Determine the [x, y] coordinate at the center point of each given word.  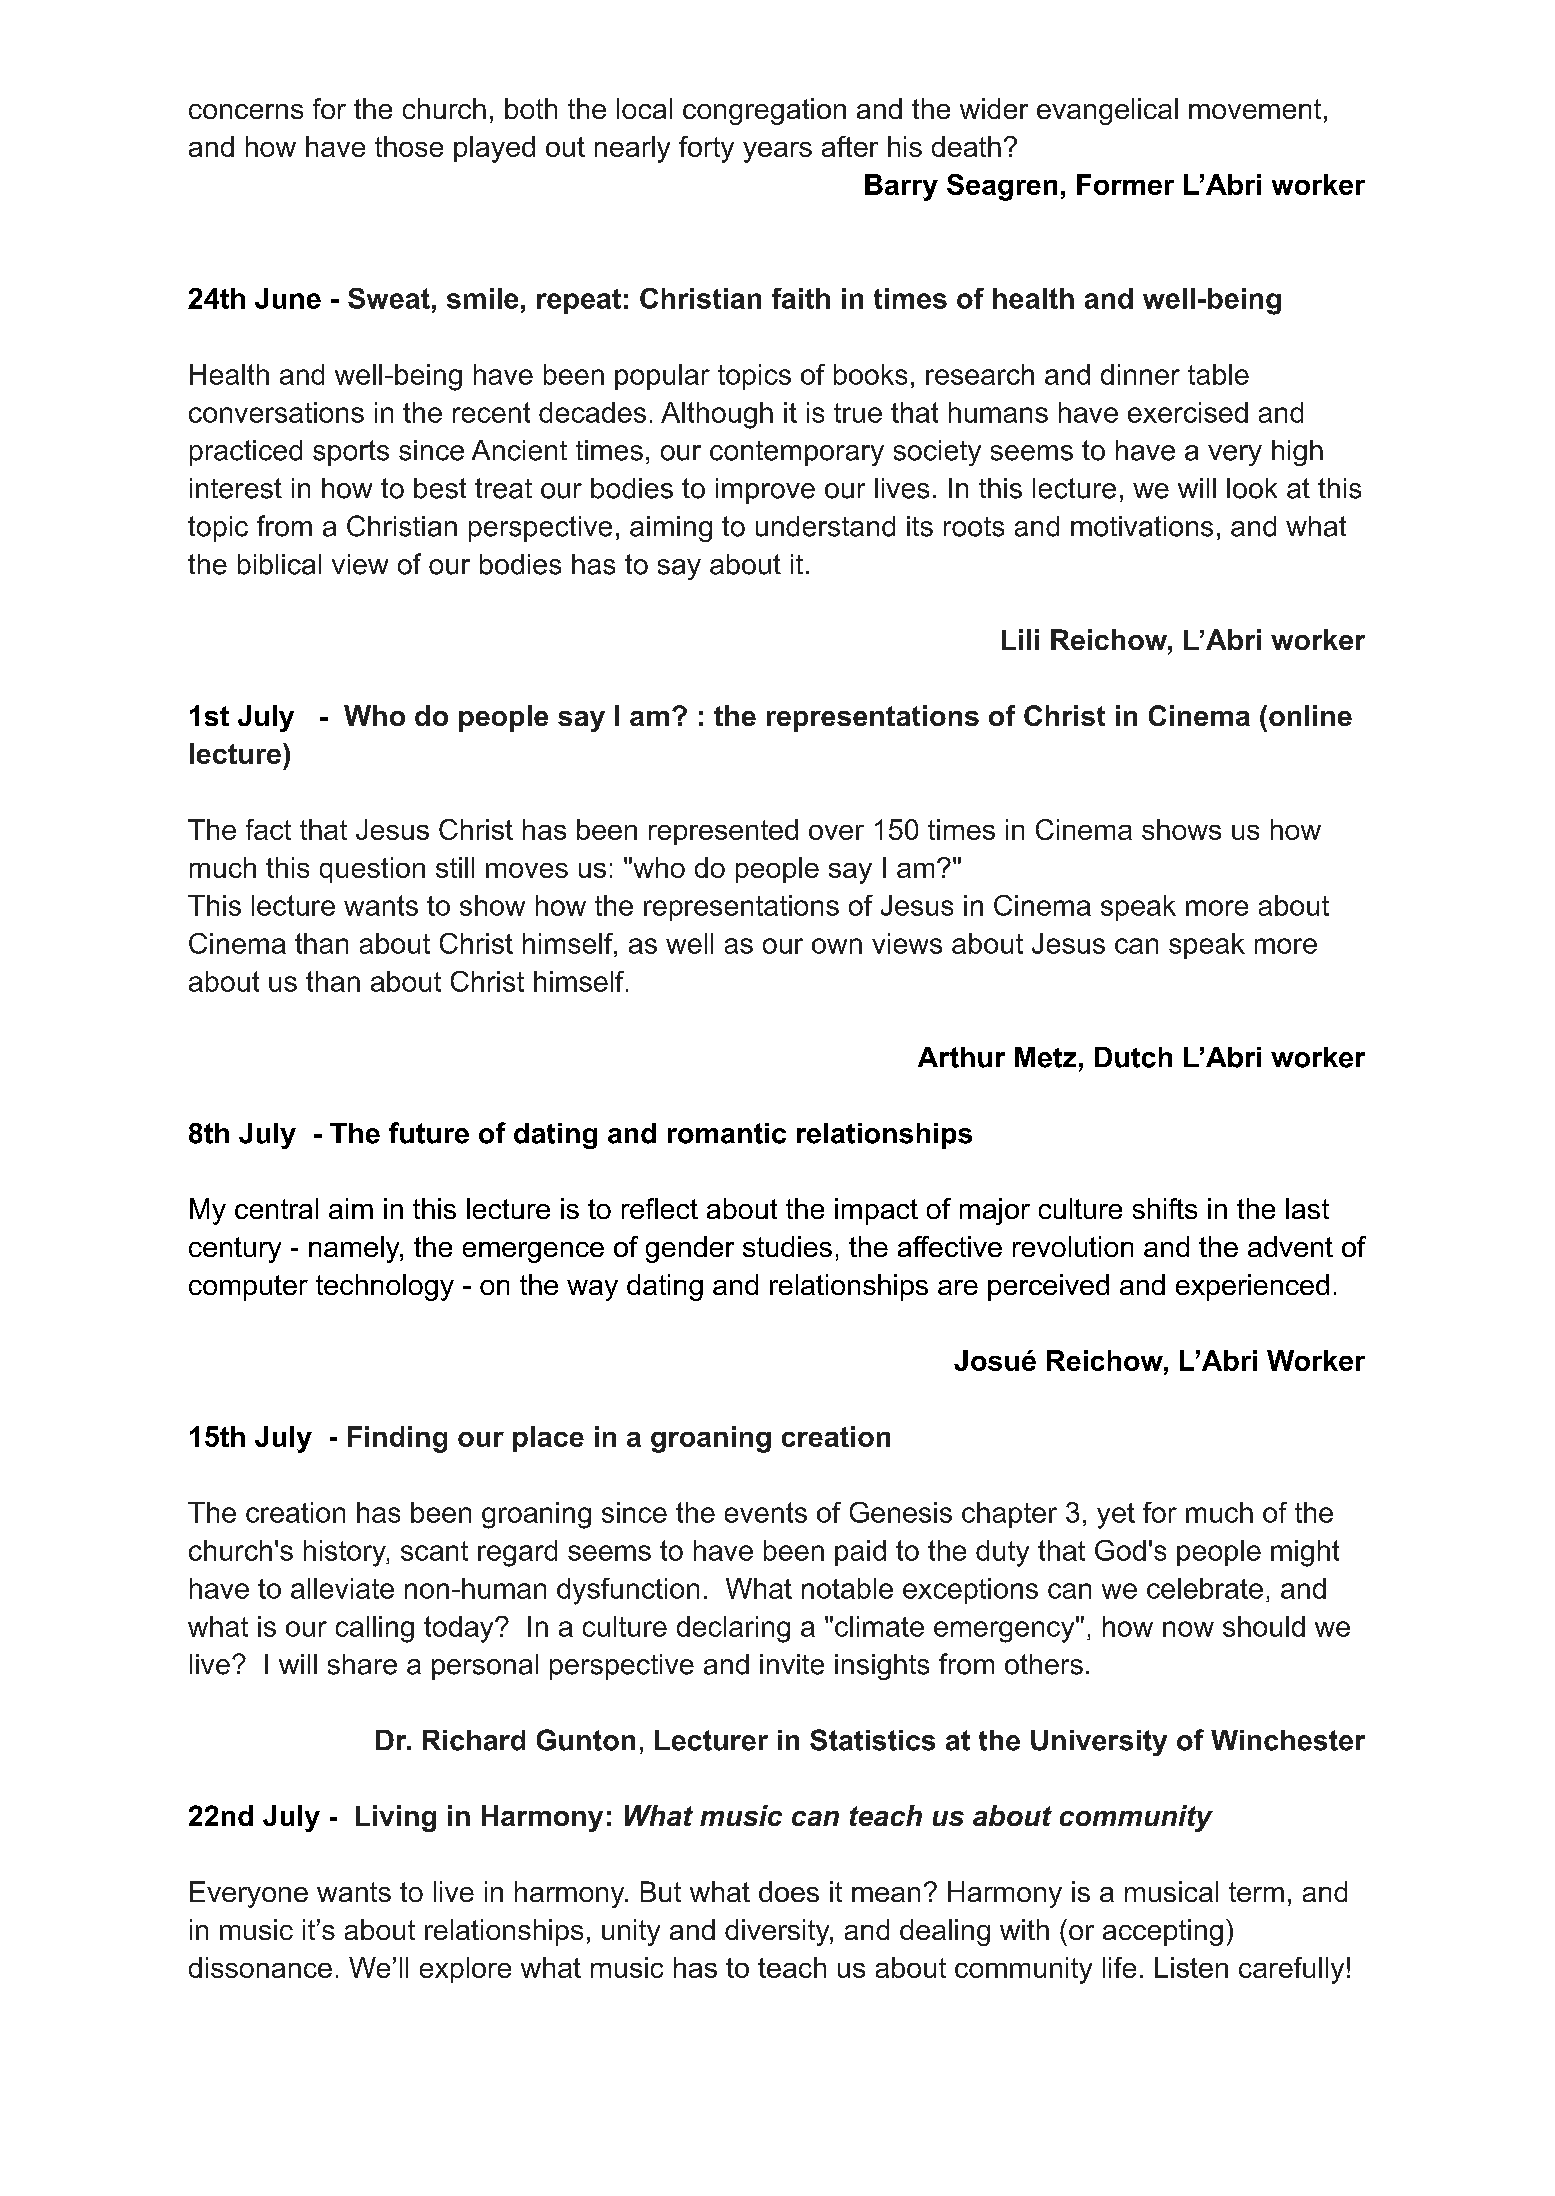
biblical [279, 564]
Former [1125, 184]
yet [1116, 1516]
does [789, 1891]
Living [396, 1818]
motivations [1142, 526]
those [409, 146]
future [429, 1133]
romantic [727, 1133]
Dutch [1133, 1057]
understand [825, 526]
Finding [397, 1439]
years [777, 152]
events [766, 1512]
